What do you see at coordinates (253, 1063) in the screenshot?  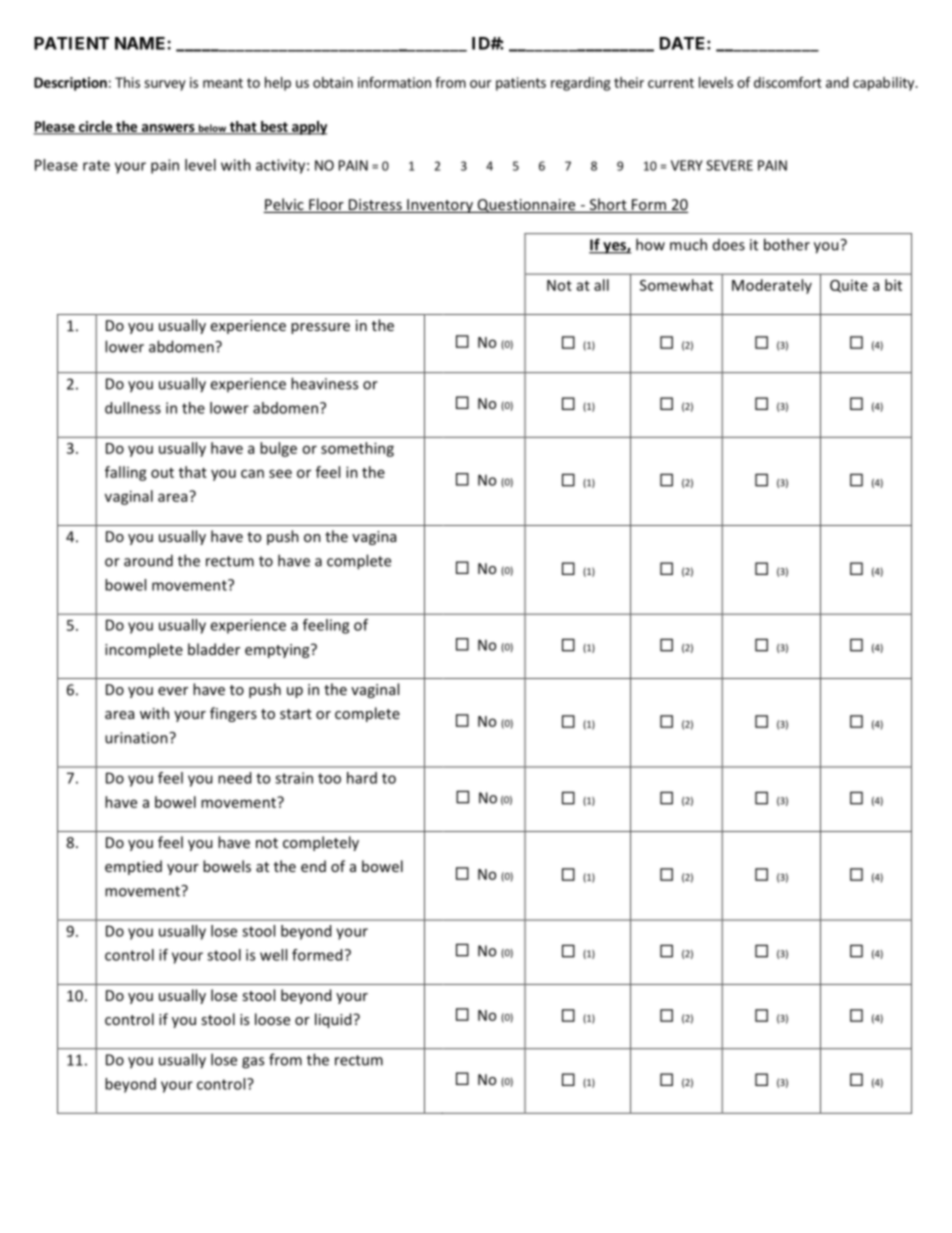 I see `gas` at bounding box center [253, 1063].
